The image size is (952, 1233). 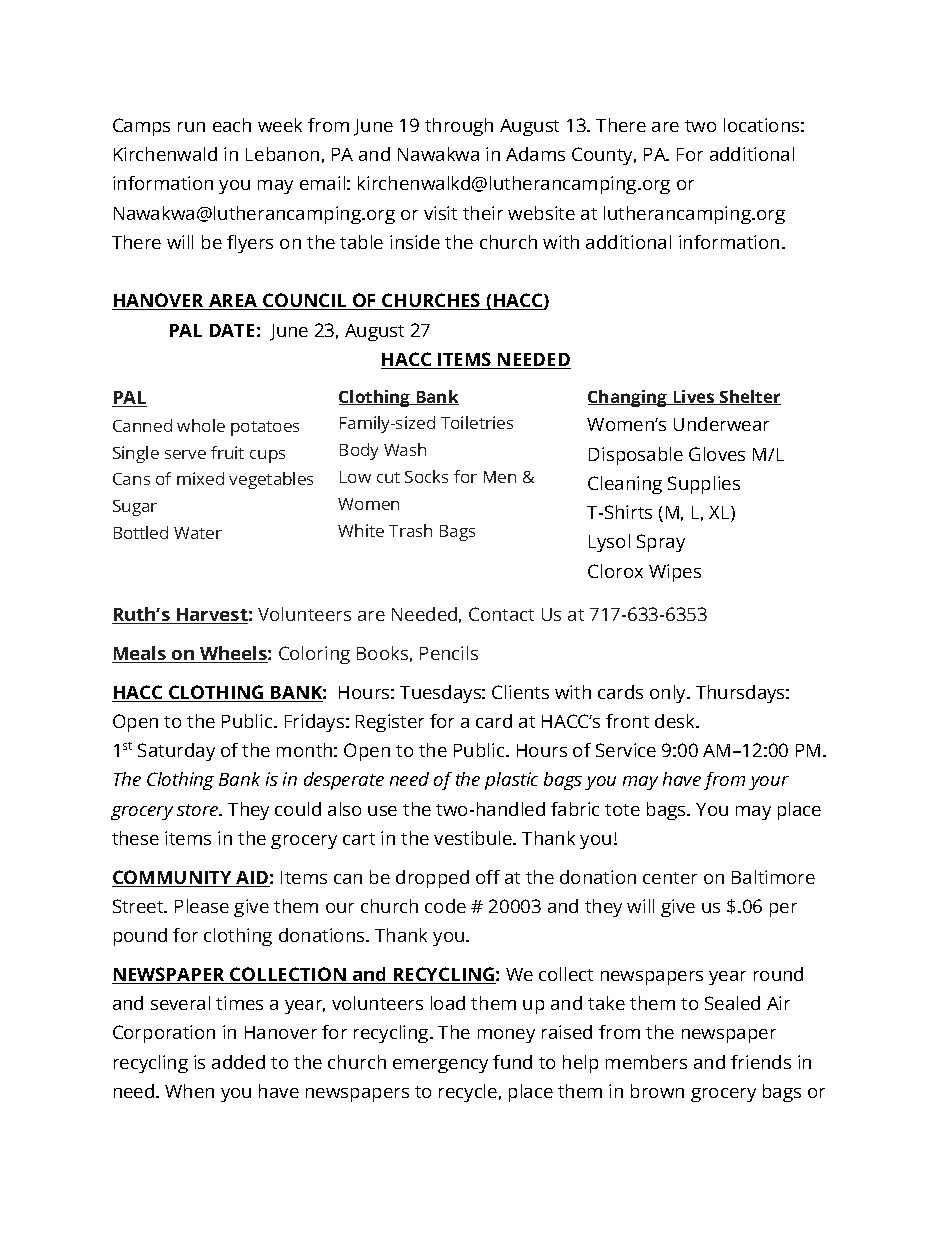 I want to click on emergency, so click(x=440, y=1066).
